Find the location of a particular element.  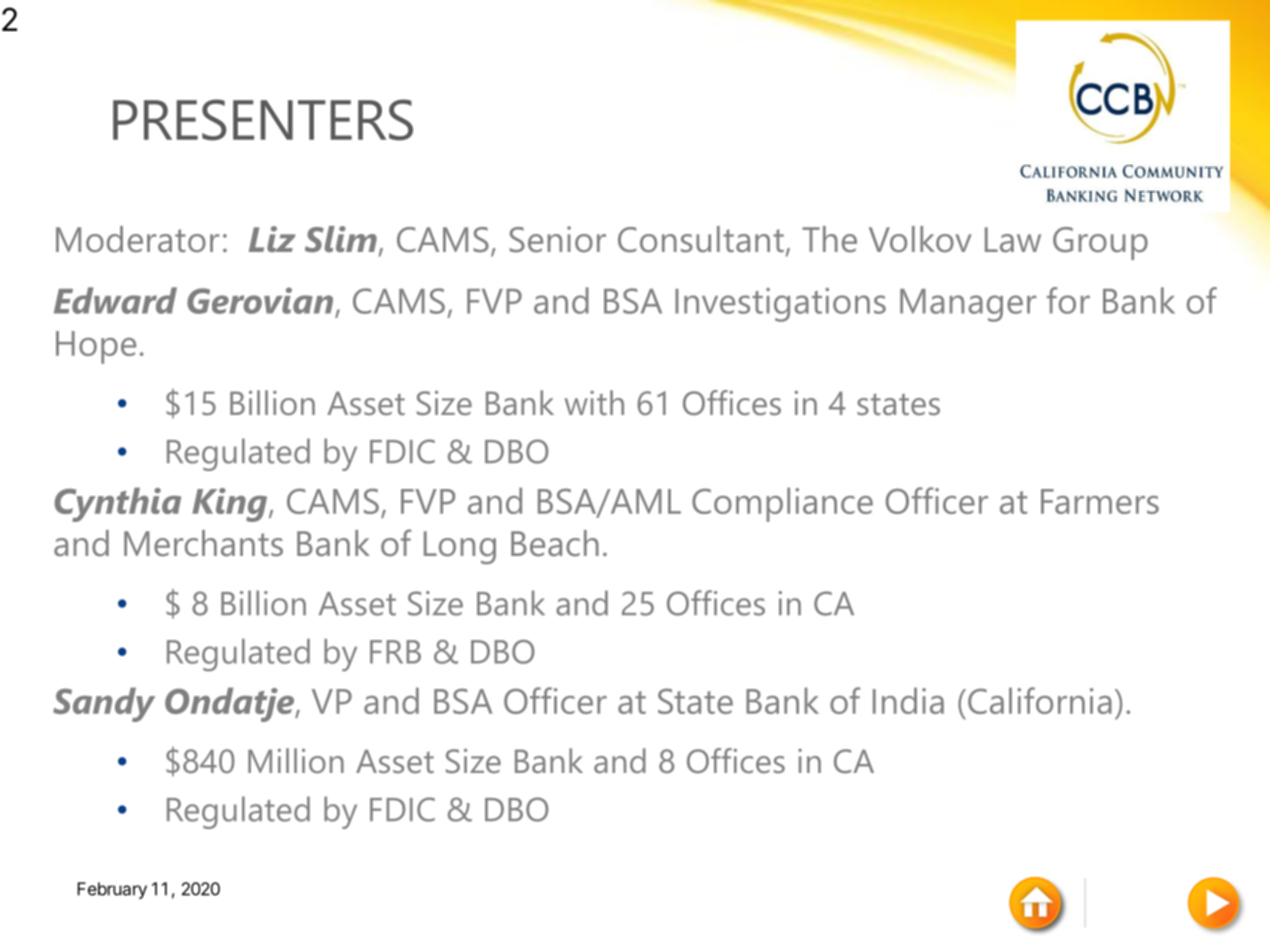

India is located at coordinates (908, 700).
